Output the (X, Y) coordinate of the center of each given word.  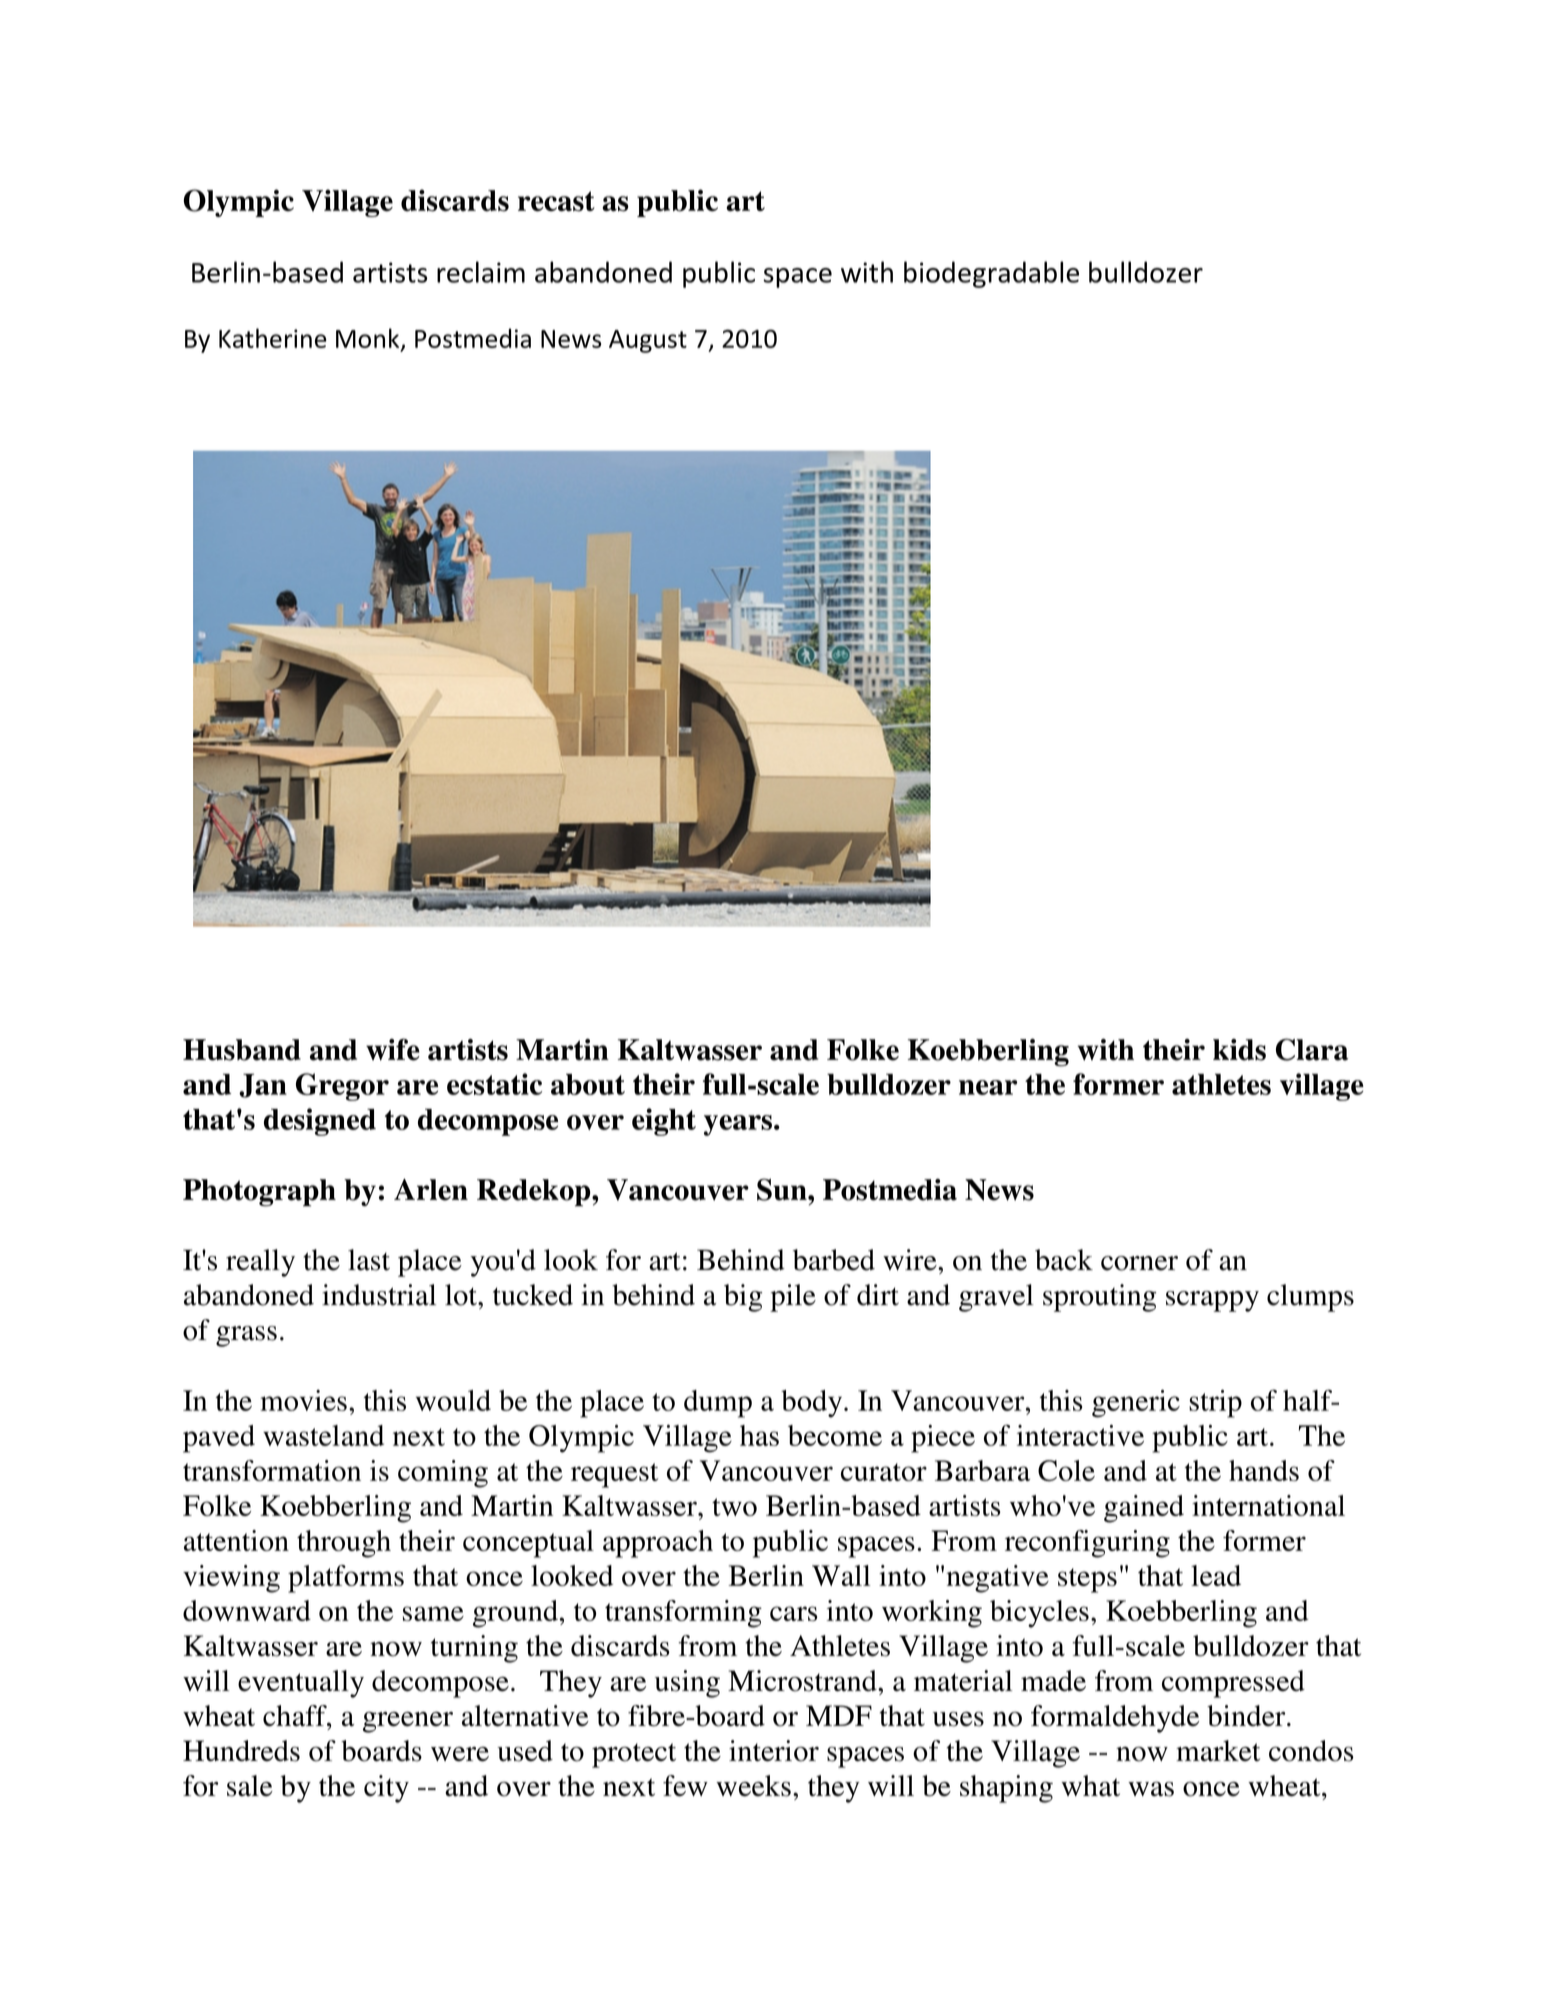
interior (774, 1751)
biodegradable (991, 274)
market (1218, 1750)
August (648, 341)
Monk (369, 339)
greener (408, 1722)
